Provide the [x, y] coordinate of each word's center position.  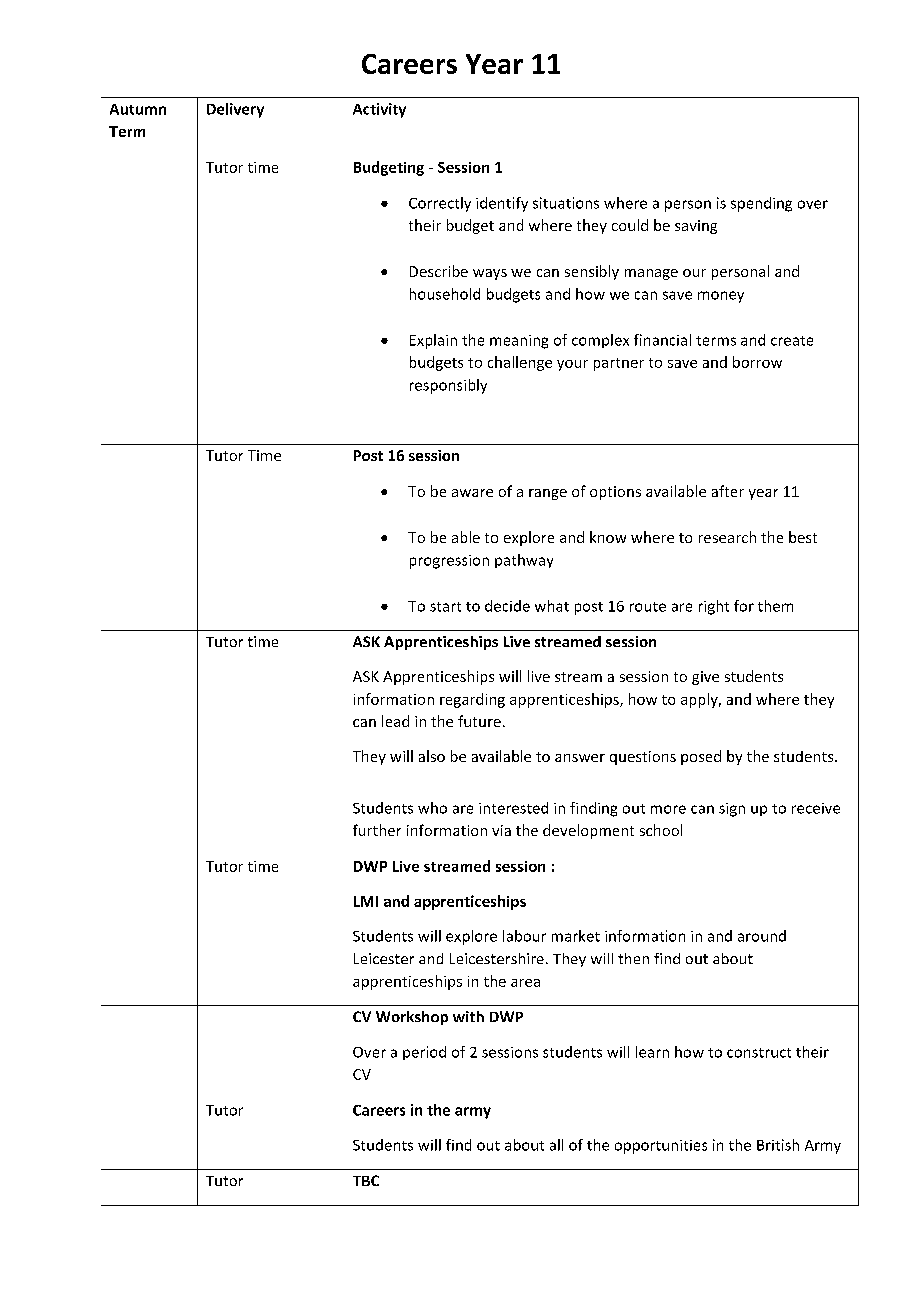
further [377, 830]
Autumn [138, 109]
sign [732, 810]
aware [472, 493]
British [778, 1145]
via [501, 830]
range [548, 494]
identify [502, 204]
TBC [366, 1180]
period [424, 1053]
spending [761, 204]
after [728, 491]
